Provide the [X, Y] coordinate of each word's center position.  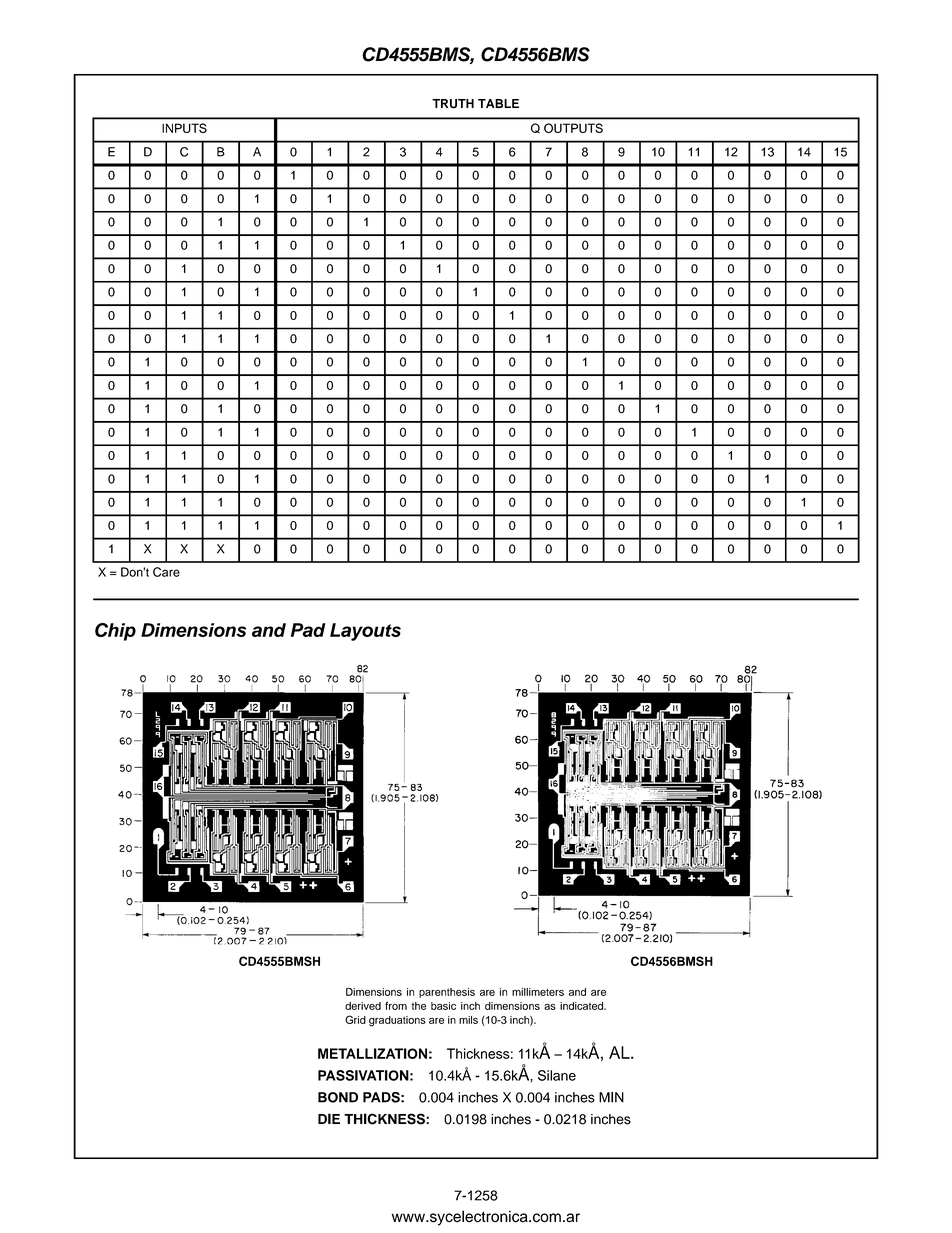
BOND [338, 1097]
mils [468, 1020]
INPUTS [184, 128]
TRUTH [453, 104]
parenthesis [447, 993]
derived [363, 1006]
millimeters [538, 992]
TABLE [498, 103]
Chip [115, 632]
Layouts [365, 632]
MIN [611, 1097]
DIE [329, 1118]
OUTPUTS [573, 128]
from [396, 1005]
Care [166, 572]
